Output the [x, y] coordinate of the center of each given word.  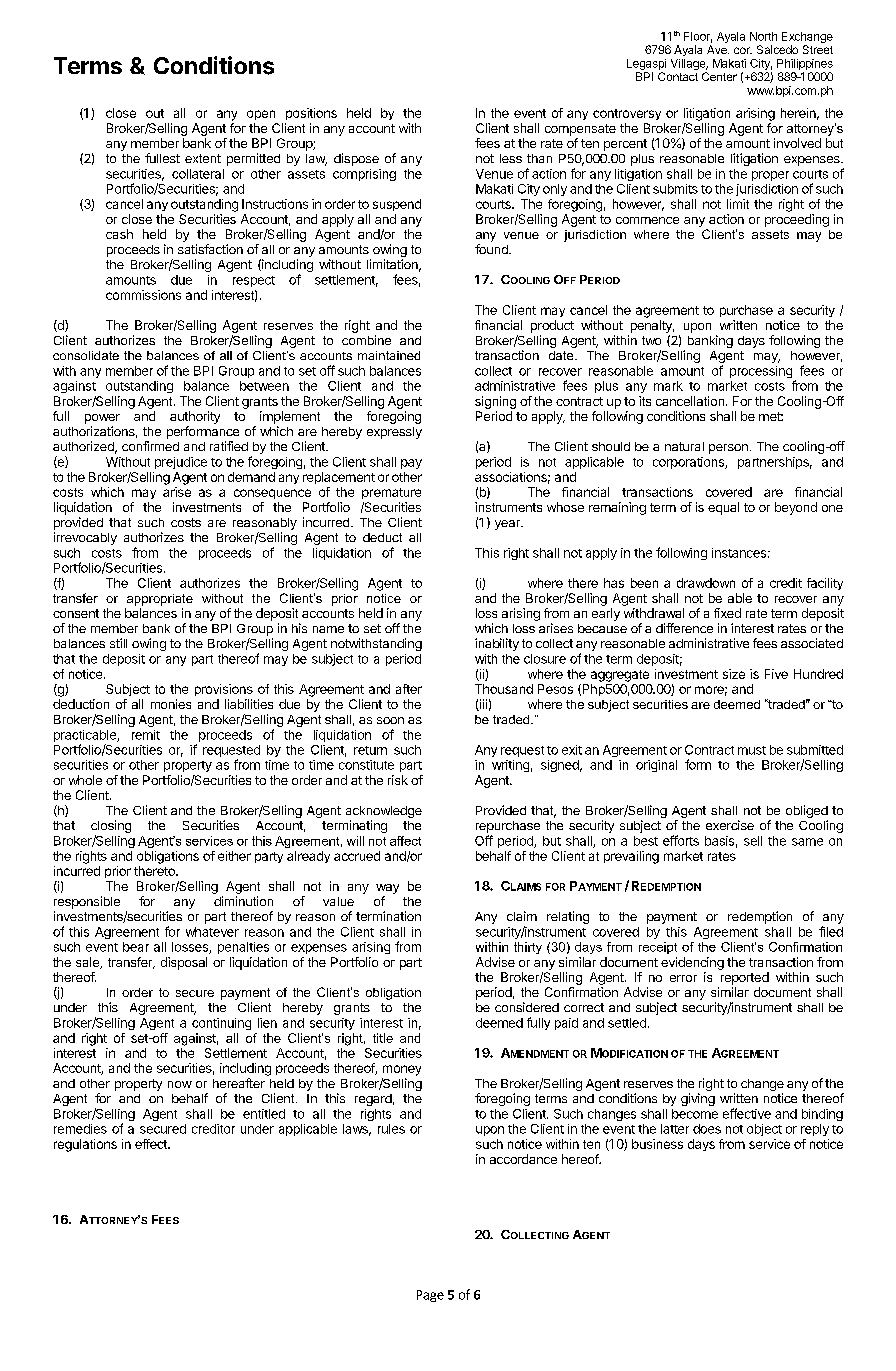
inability [497, 644]
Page [430, 1296]
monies [171, 704]
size [734, 674]
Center [719, 76]
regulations [85, 1145]
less [511, 158]
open [261, 115]
